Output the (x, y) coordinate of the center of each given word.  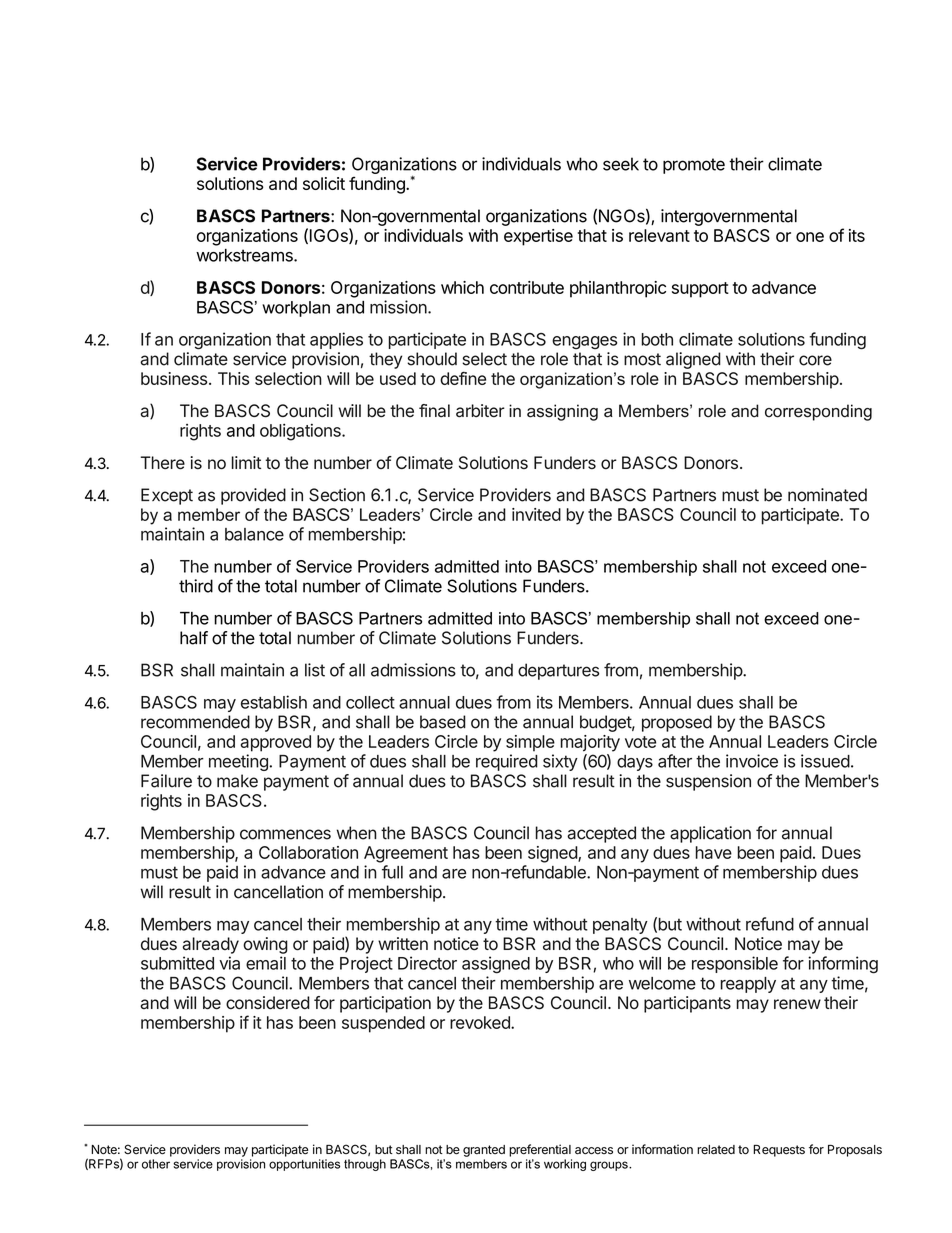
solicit (324, 183)
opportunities (304, 1165)
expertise (538, 237)
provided (253, 496)
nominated (827, 495)
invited (536, 514)
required (507, 762)
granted (484, 1151)
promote (694, 166)
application (710, 834)
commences (285, 834)
